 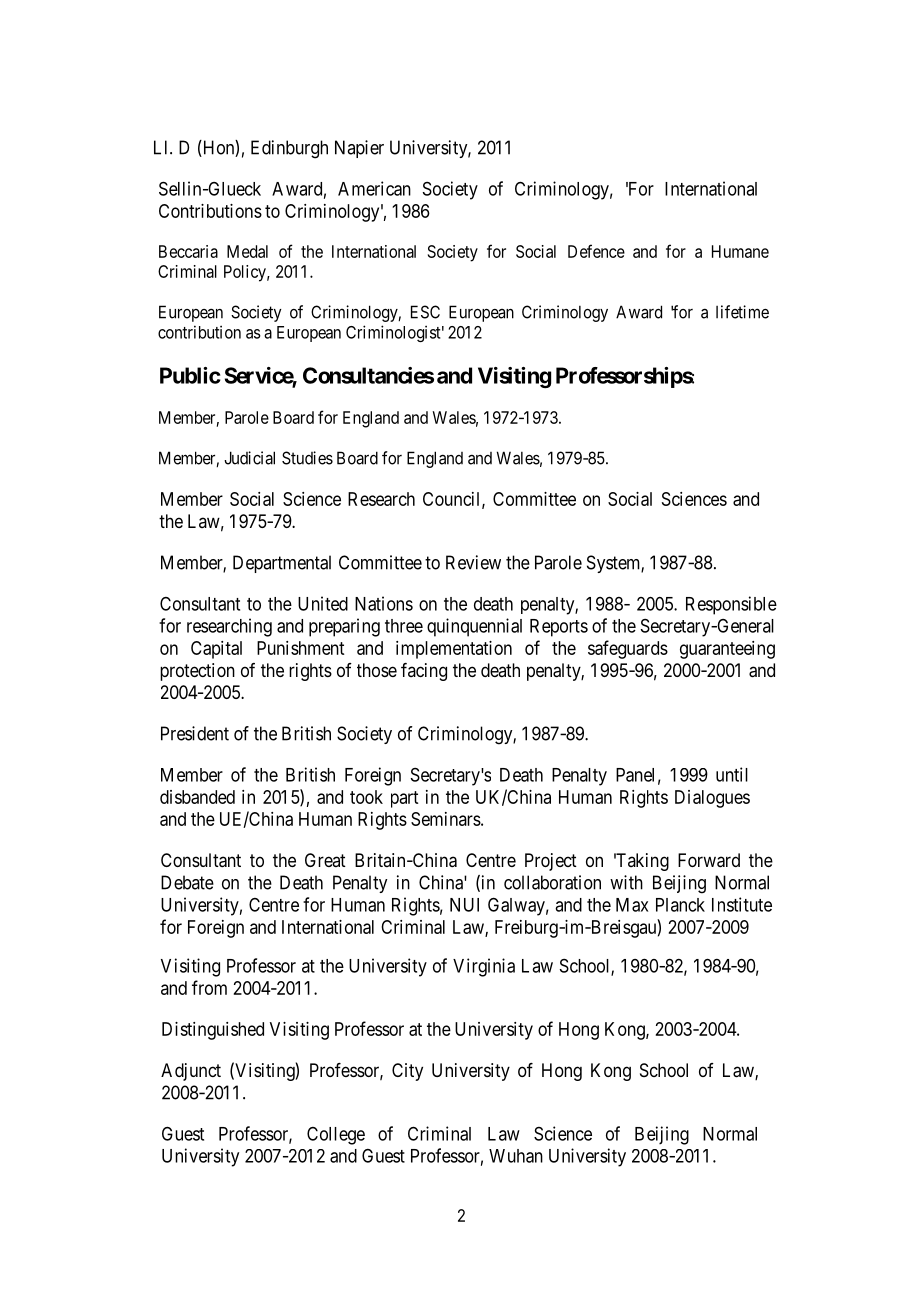 What do you see at coordinates (516, 1156) in the page?
I see `Wuhan` at bounding box center [516, 1156].
